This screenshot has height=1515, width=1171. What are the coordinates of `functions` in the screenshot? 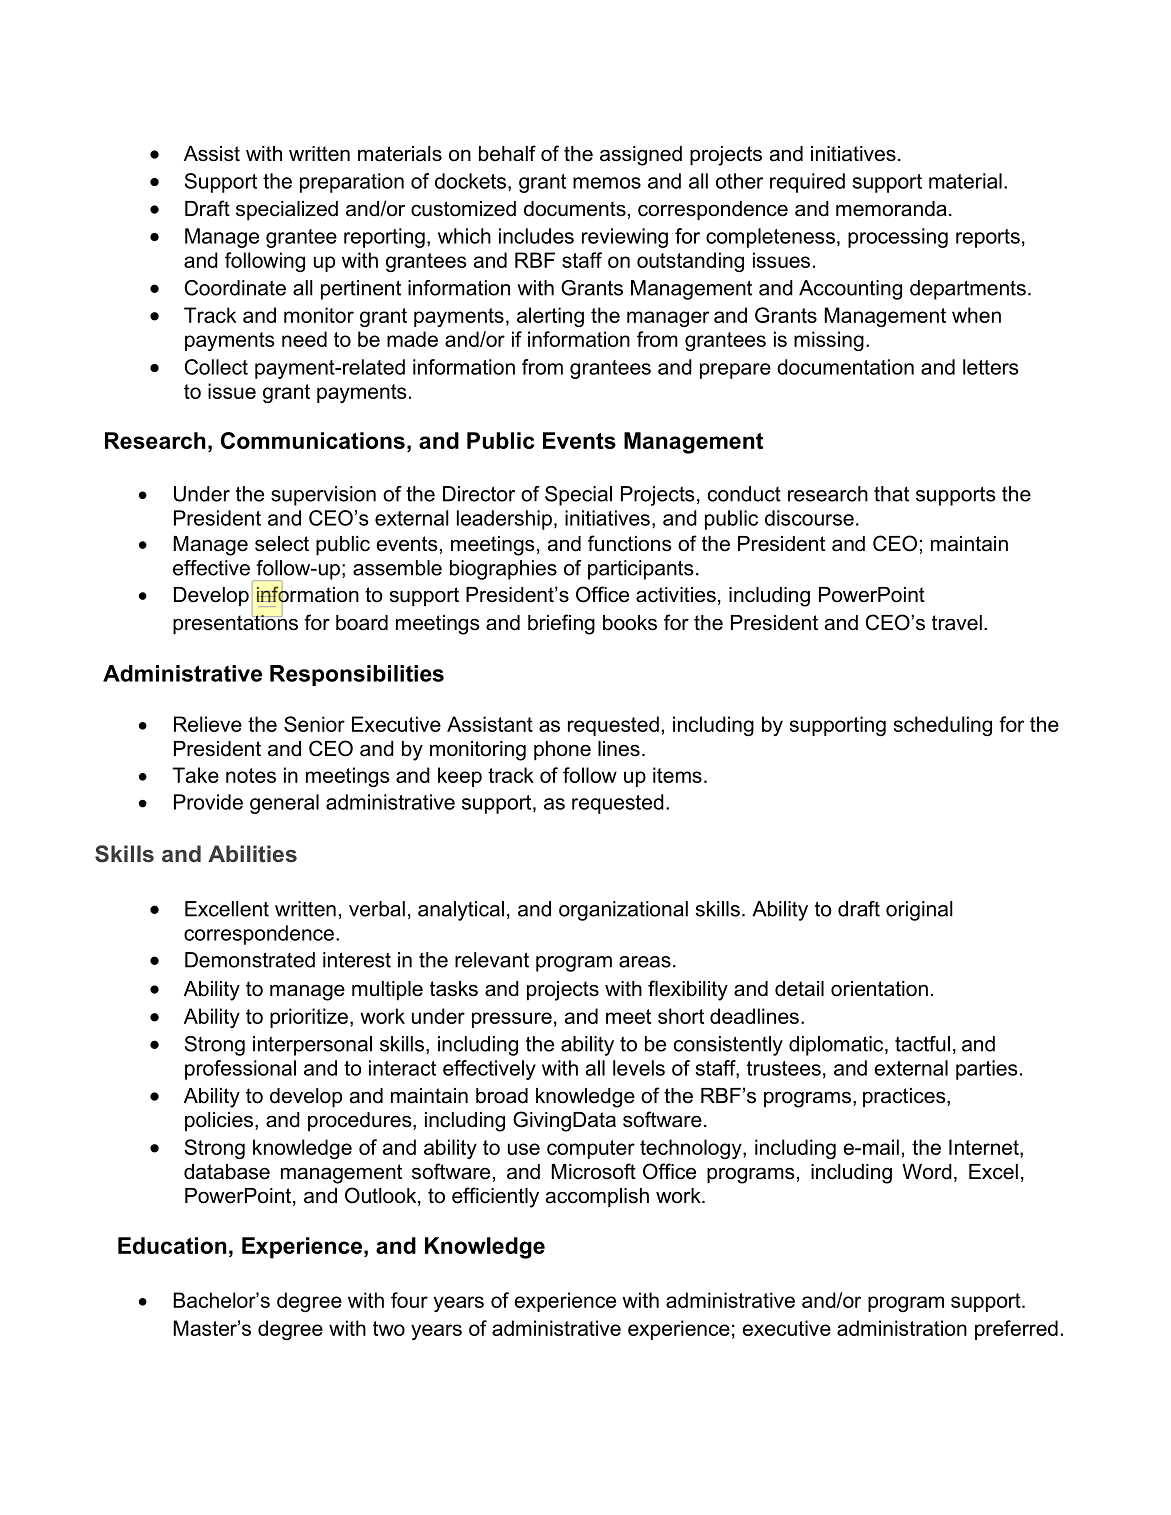 It's located at (630, 543).
